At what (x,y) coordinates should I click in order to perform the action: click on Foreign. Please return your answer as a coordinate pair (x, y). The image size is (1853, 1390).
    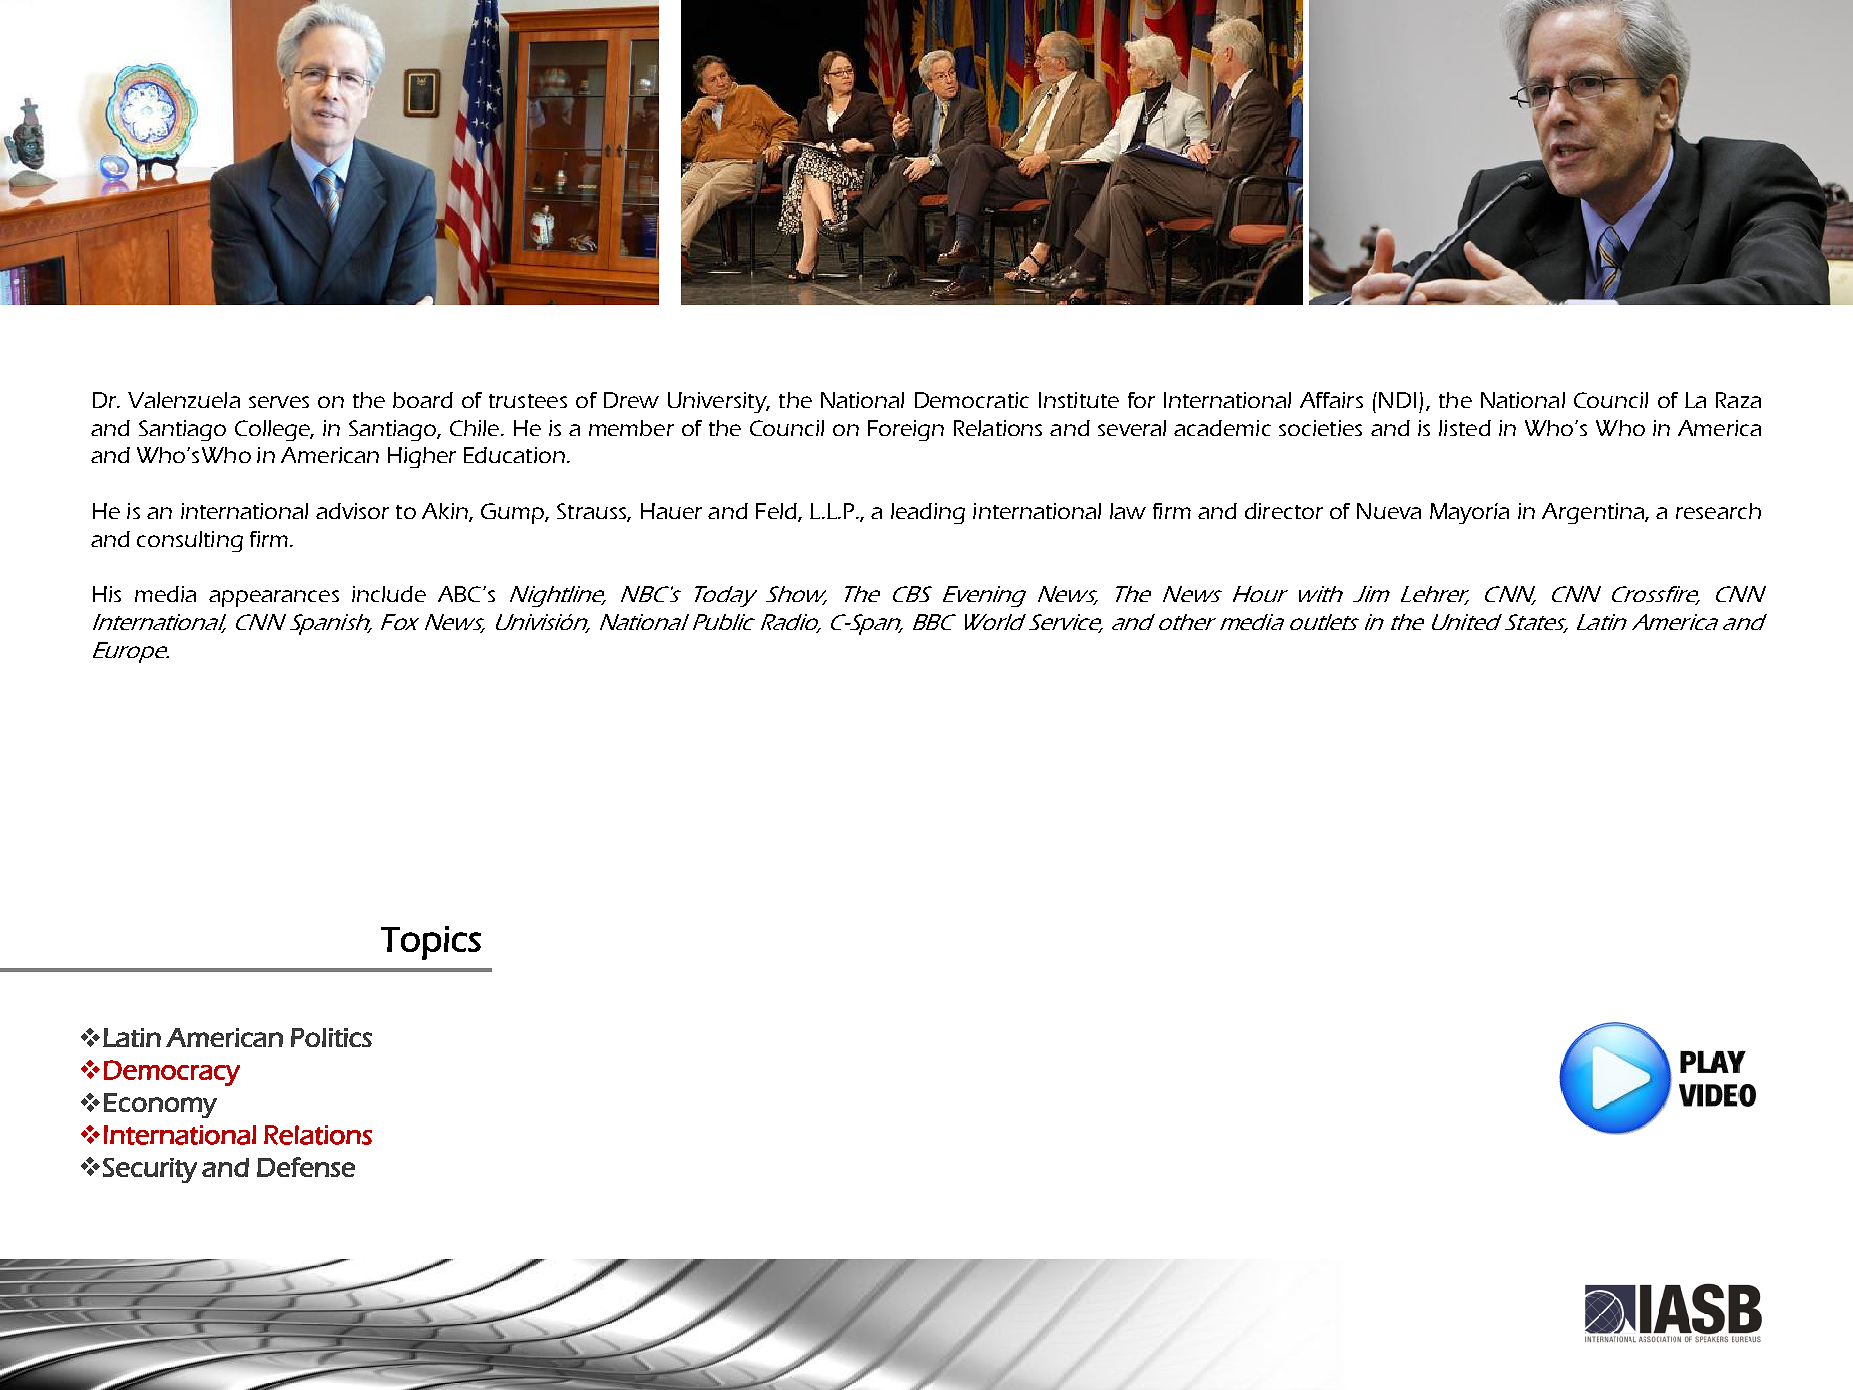
    Looking at the image, I should click on (906, 430).
